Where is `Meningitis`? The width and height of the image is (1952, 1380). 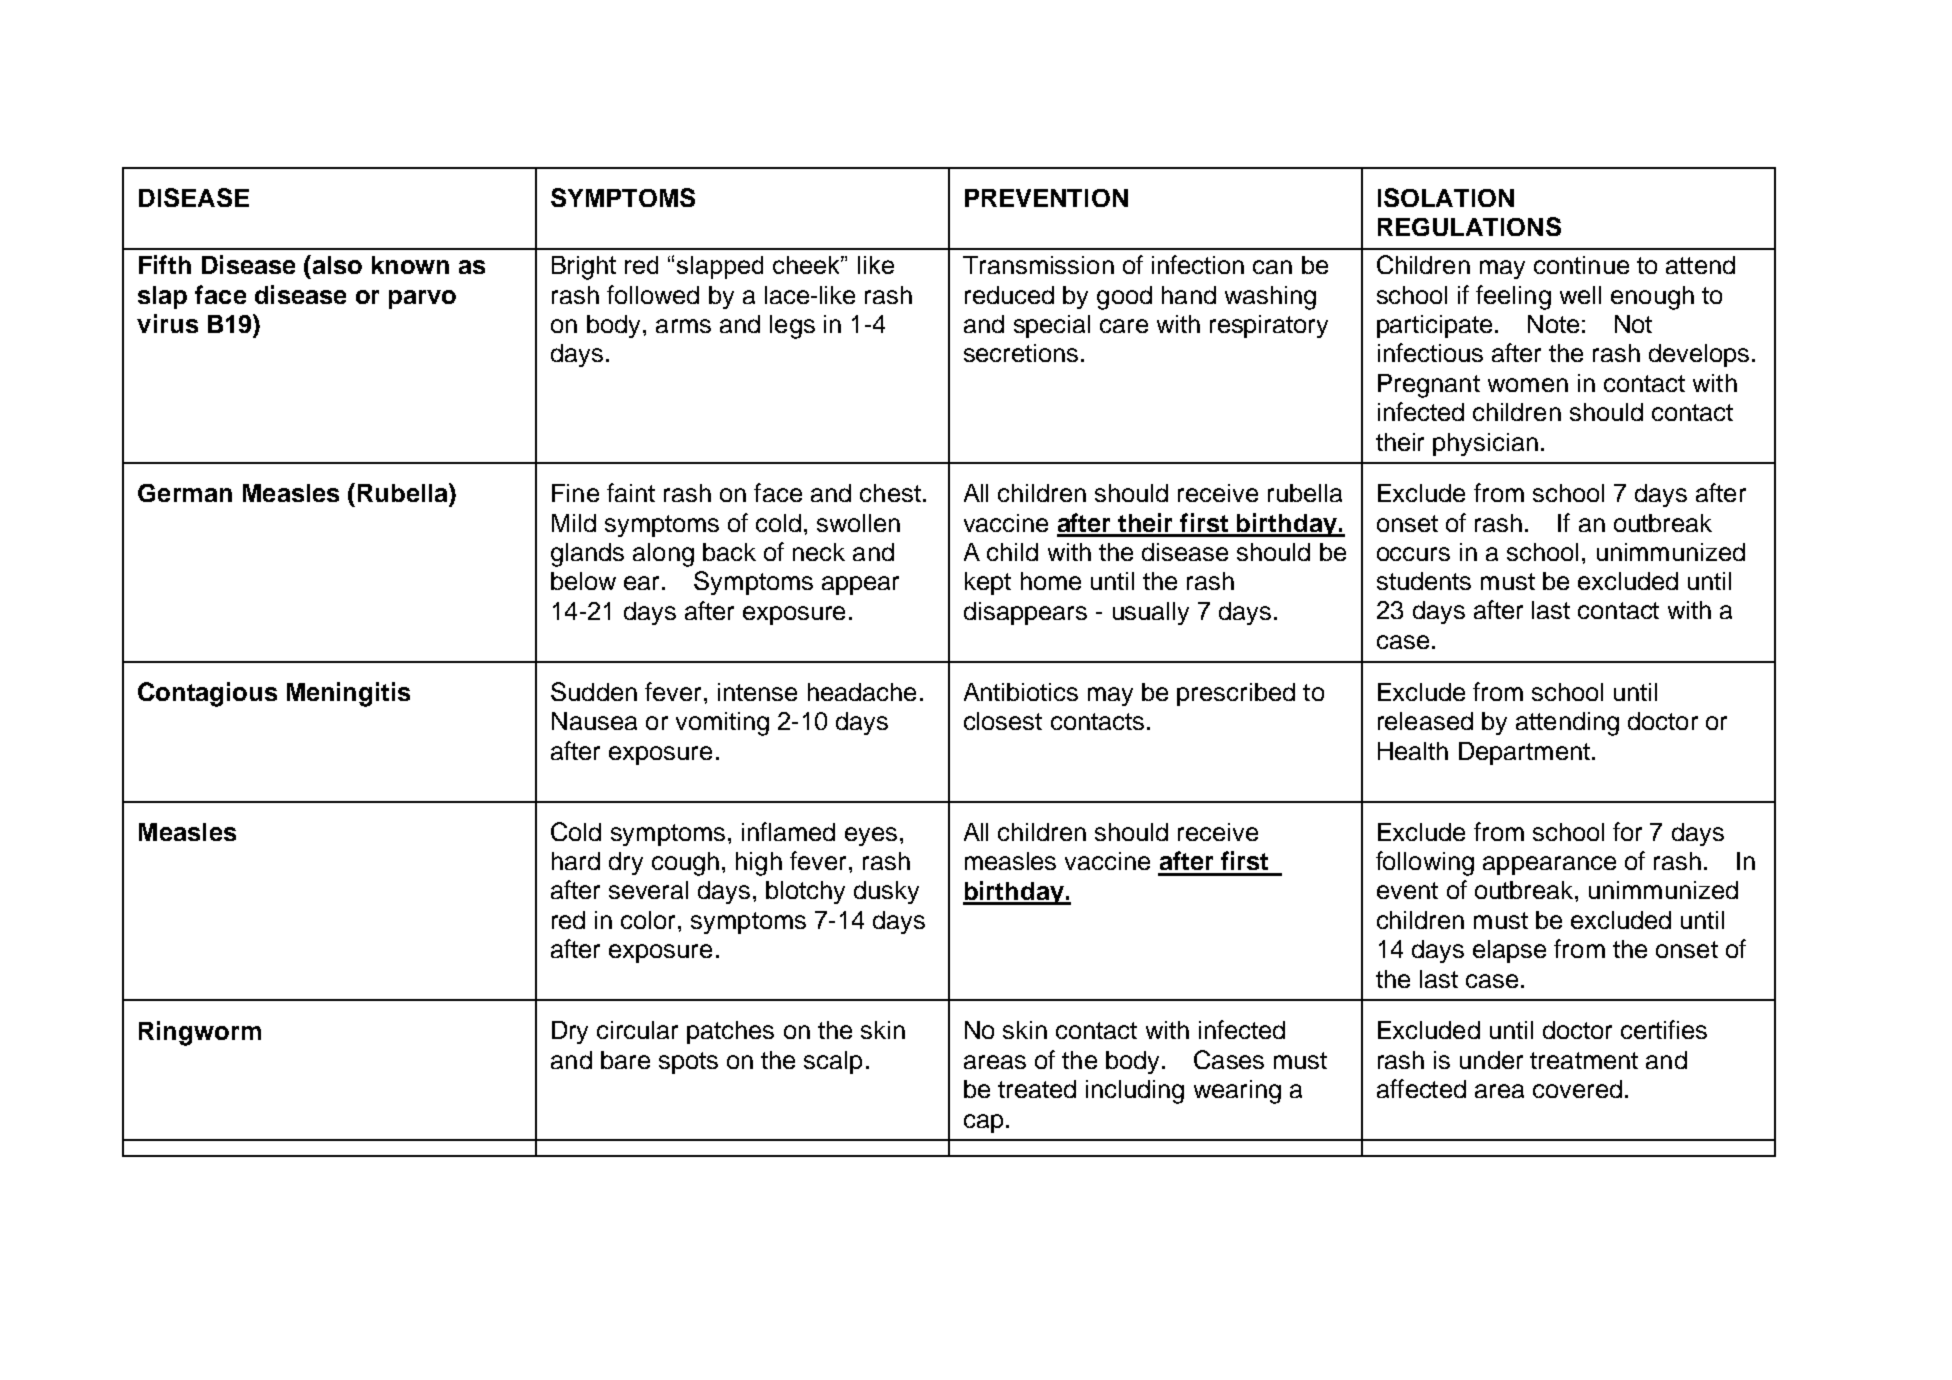 Meningitis is located at coordinates (348, 694).
